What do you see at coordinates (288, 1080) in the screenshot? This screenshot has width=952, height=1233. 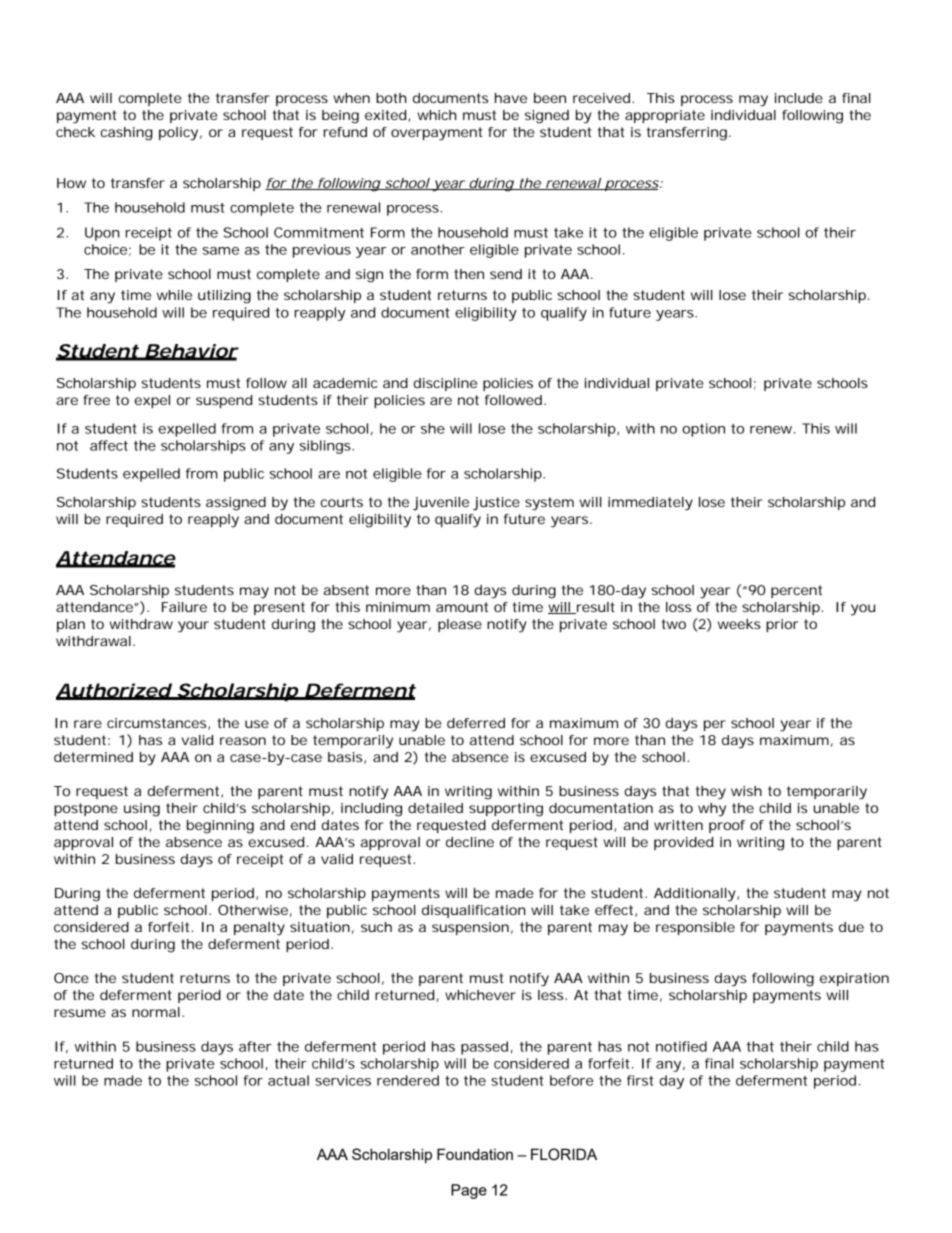 I see `actual` at bounding box center [288, 1080].
